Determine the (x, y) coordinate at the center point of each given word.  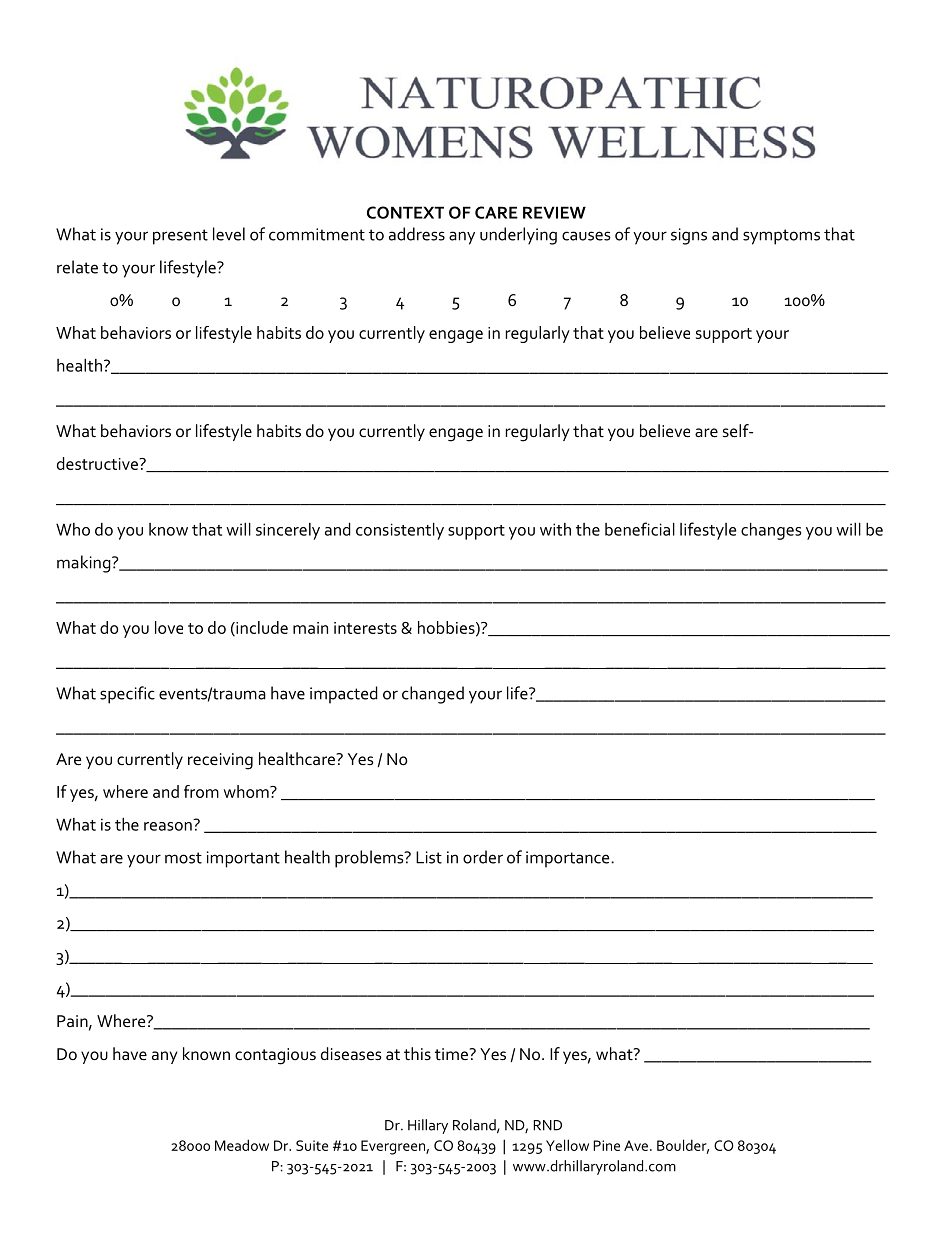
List (429, 857)
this (417, 1054)
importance (569, 859)
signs (689, 236)
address (417, 234)
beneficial (640, 529)
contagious (275, 1056)
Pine (606, 1145)
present (180, 237)
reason (169, 825)
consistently (400, 531)
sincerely (288, 531)
